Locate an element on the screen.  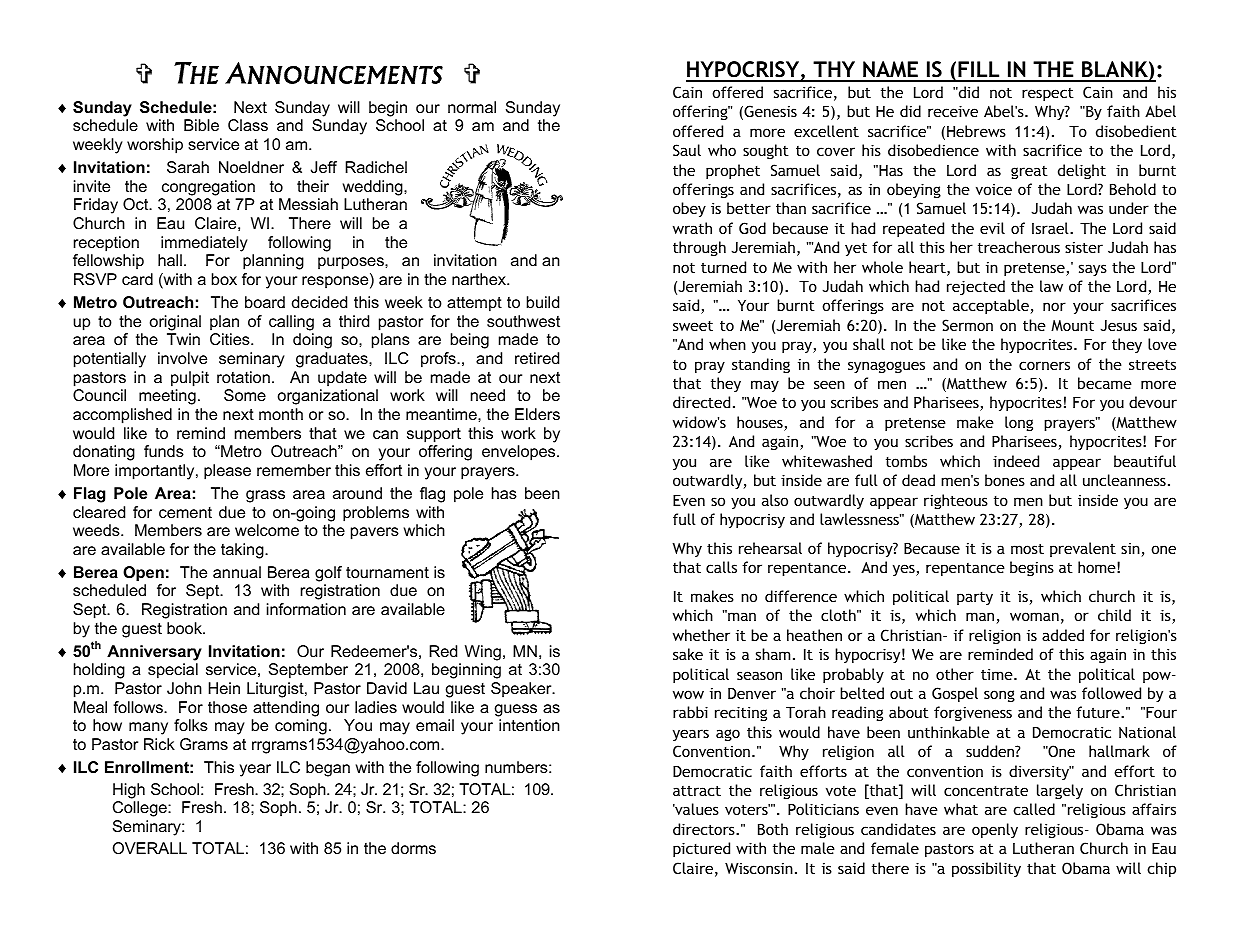
song is located at coordinates (999, 696).
